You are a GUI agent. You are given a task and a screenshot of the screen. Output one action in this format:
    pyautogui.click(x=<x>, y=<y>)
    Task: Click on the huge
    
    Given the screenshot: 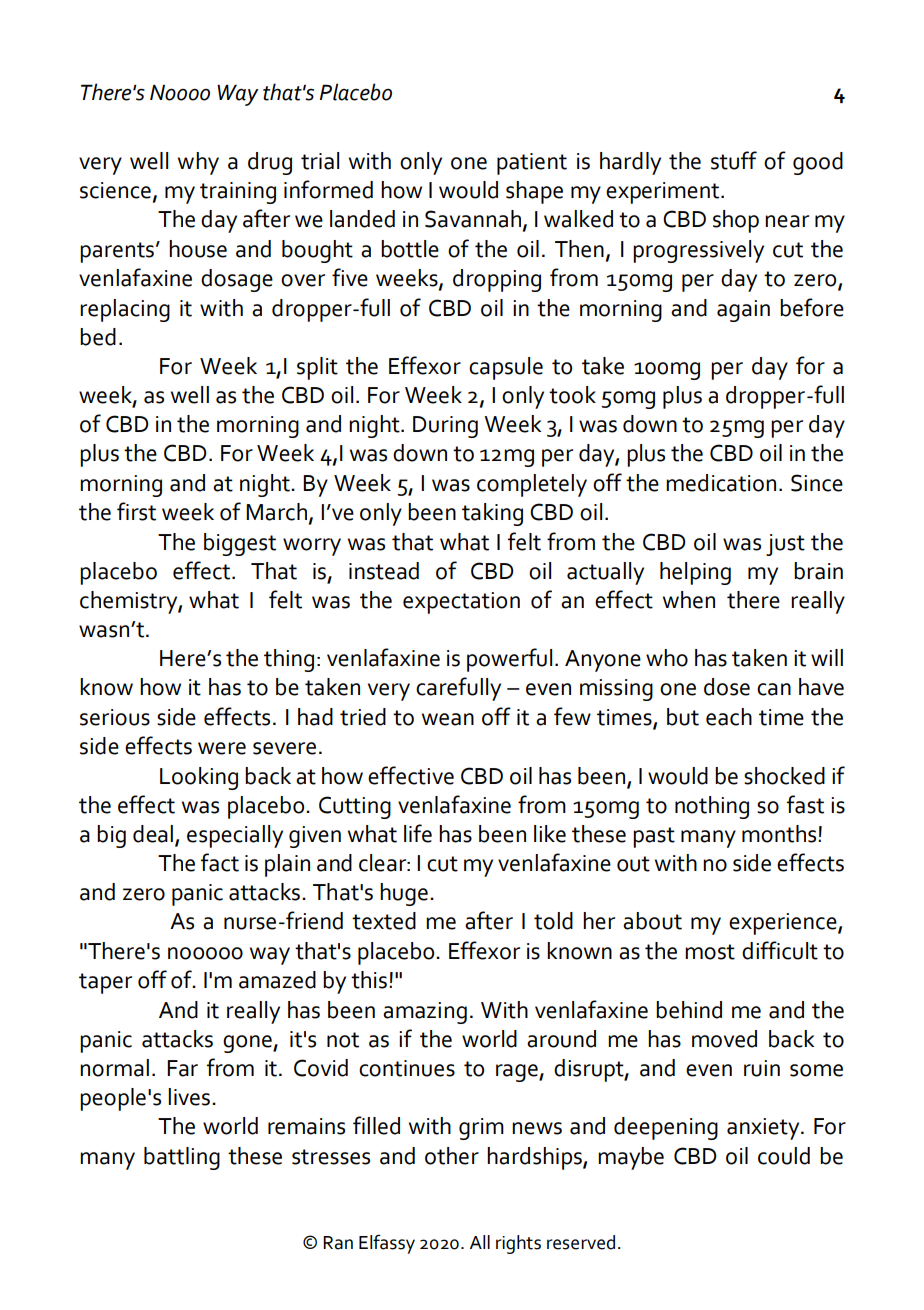 What is the action you would take?
    pyautogui.click(x=404, y=894)
